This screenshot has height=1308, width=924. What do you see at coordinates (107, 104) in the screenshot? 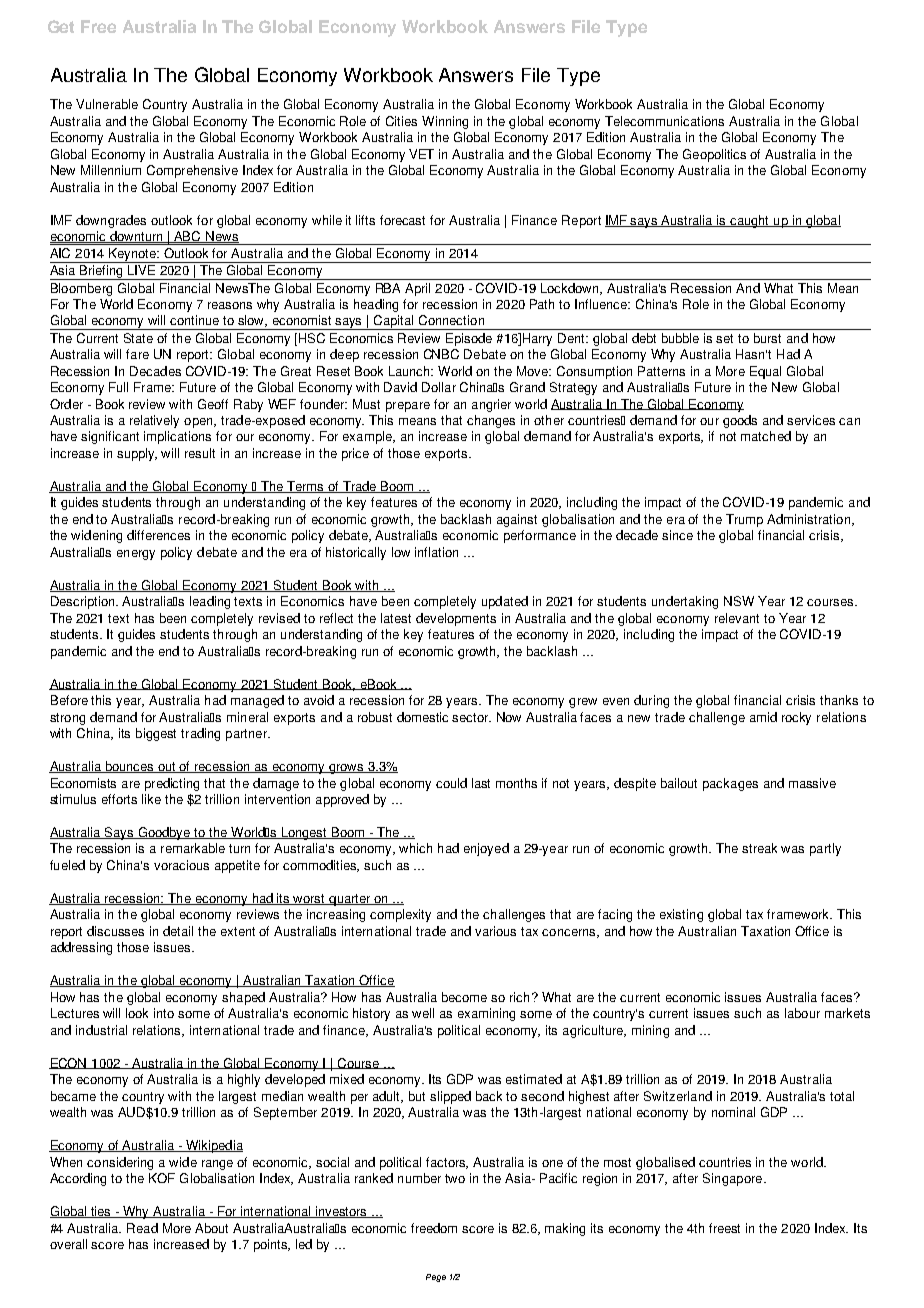
I see `Vulnerable` at bounding box center [107, 104].
